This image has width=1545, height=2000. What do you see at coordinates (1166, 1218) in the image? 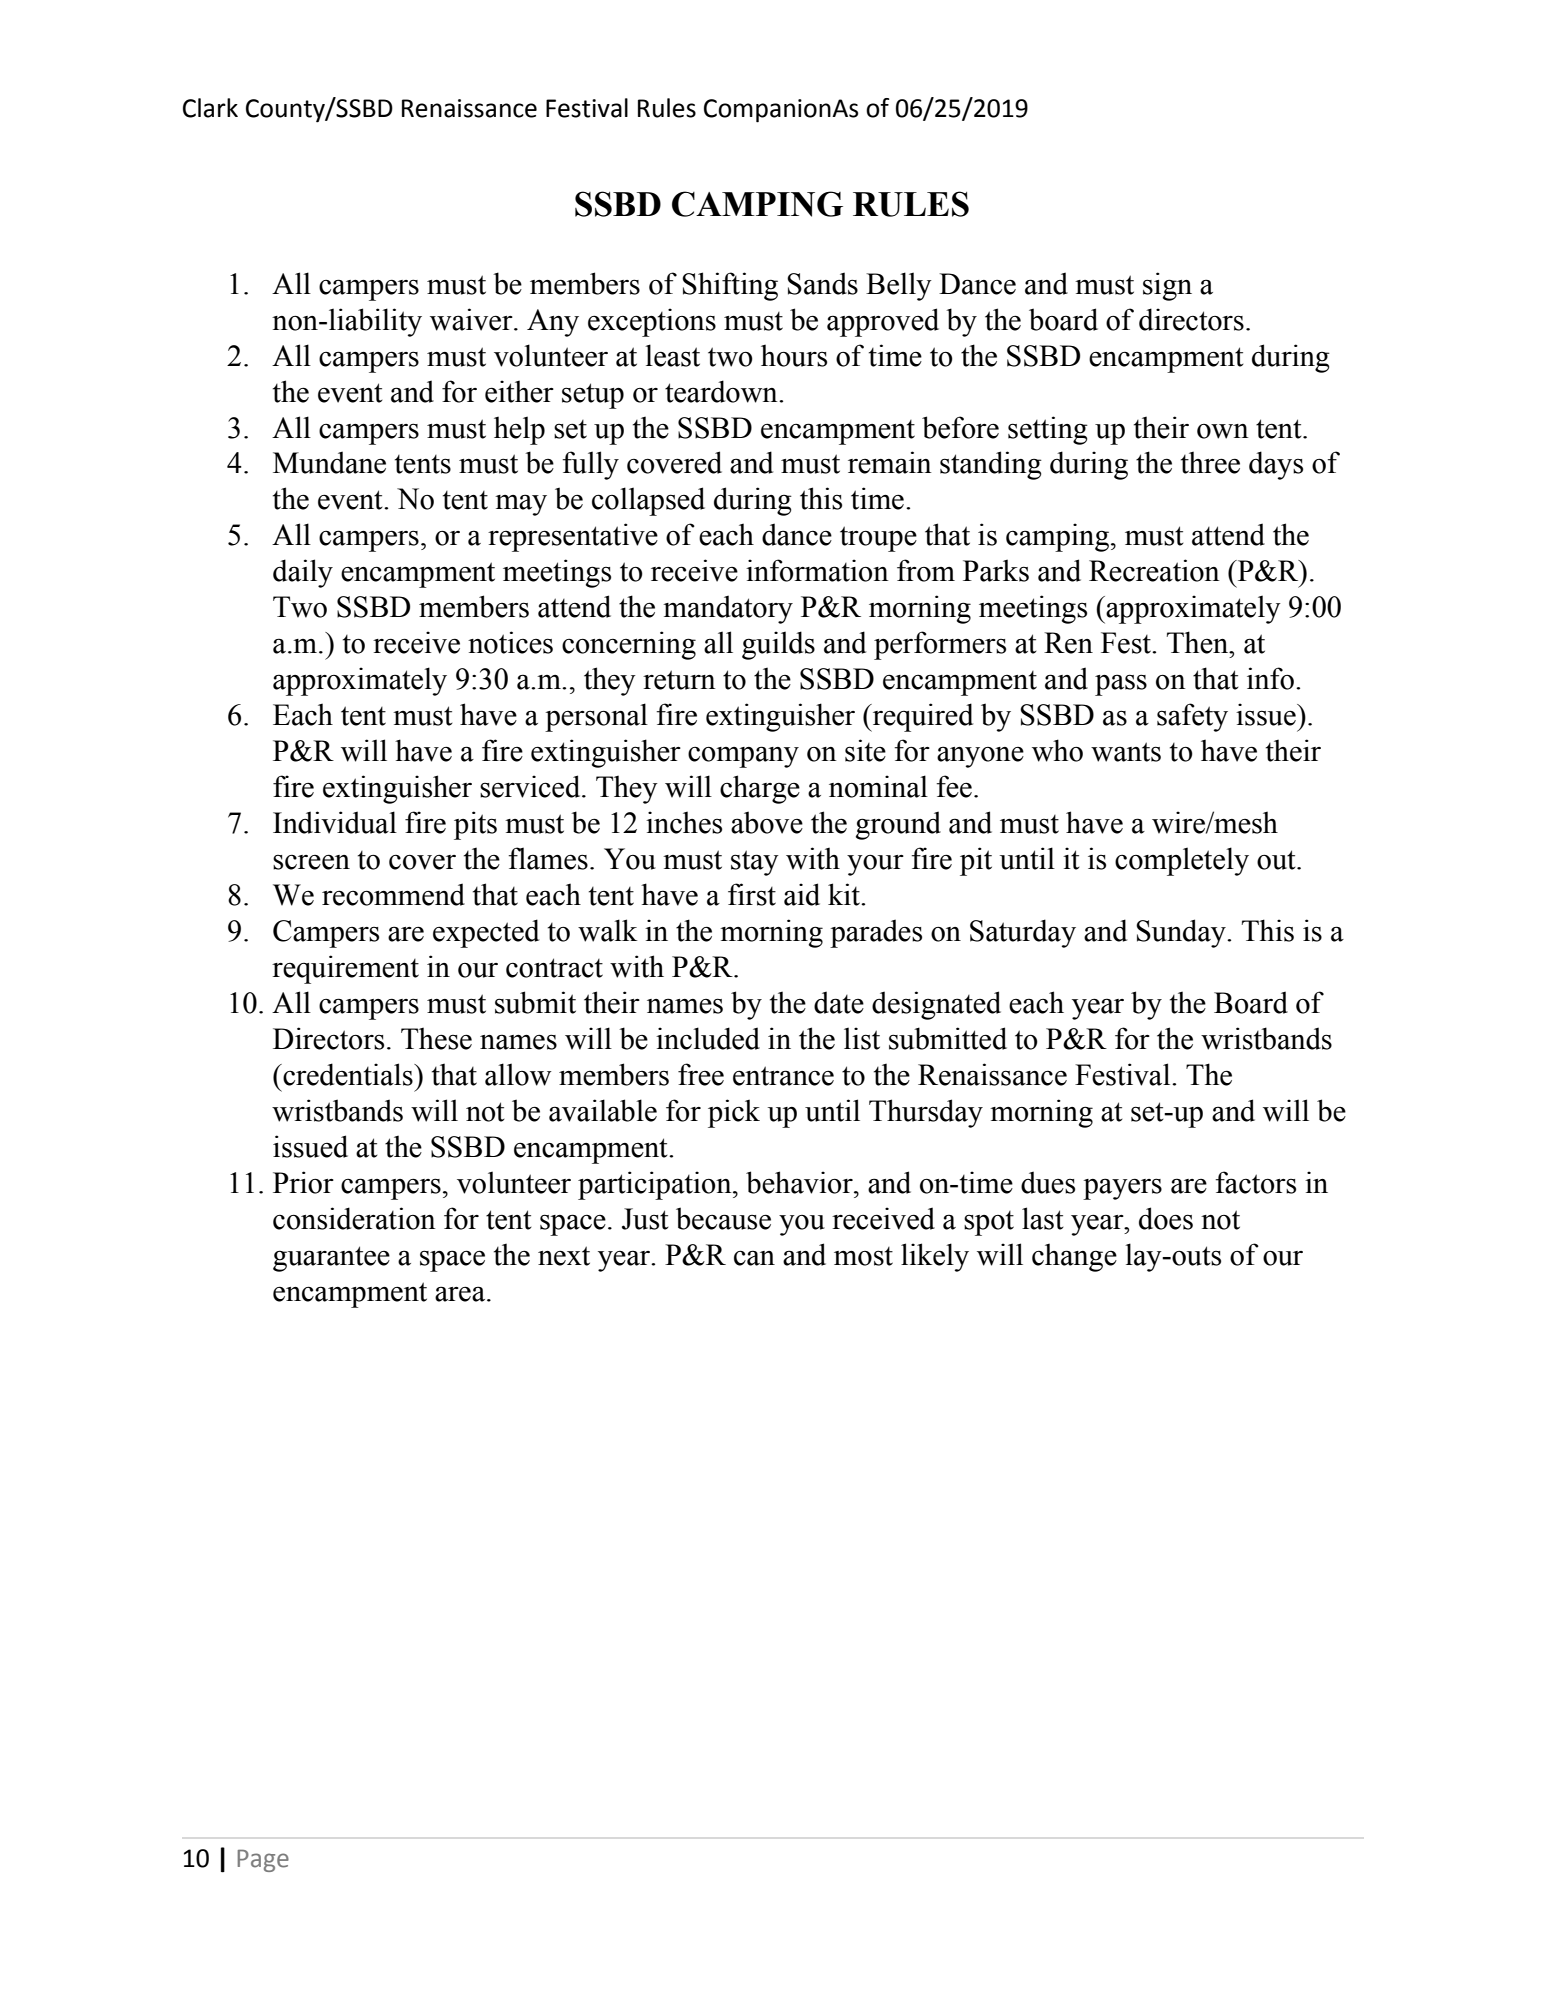
I see `does` at bounding box center [1166, 1218].
